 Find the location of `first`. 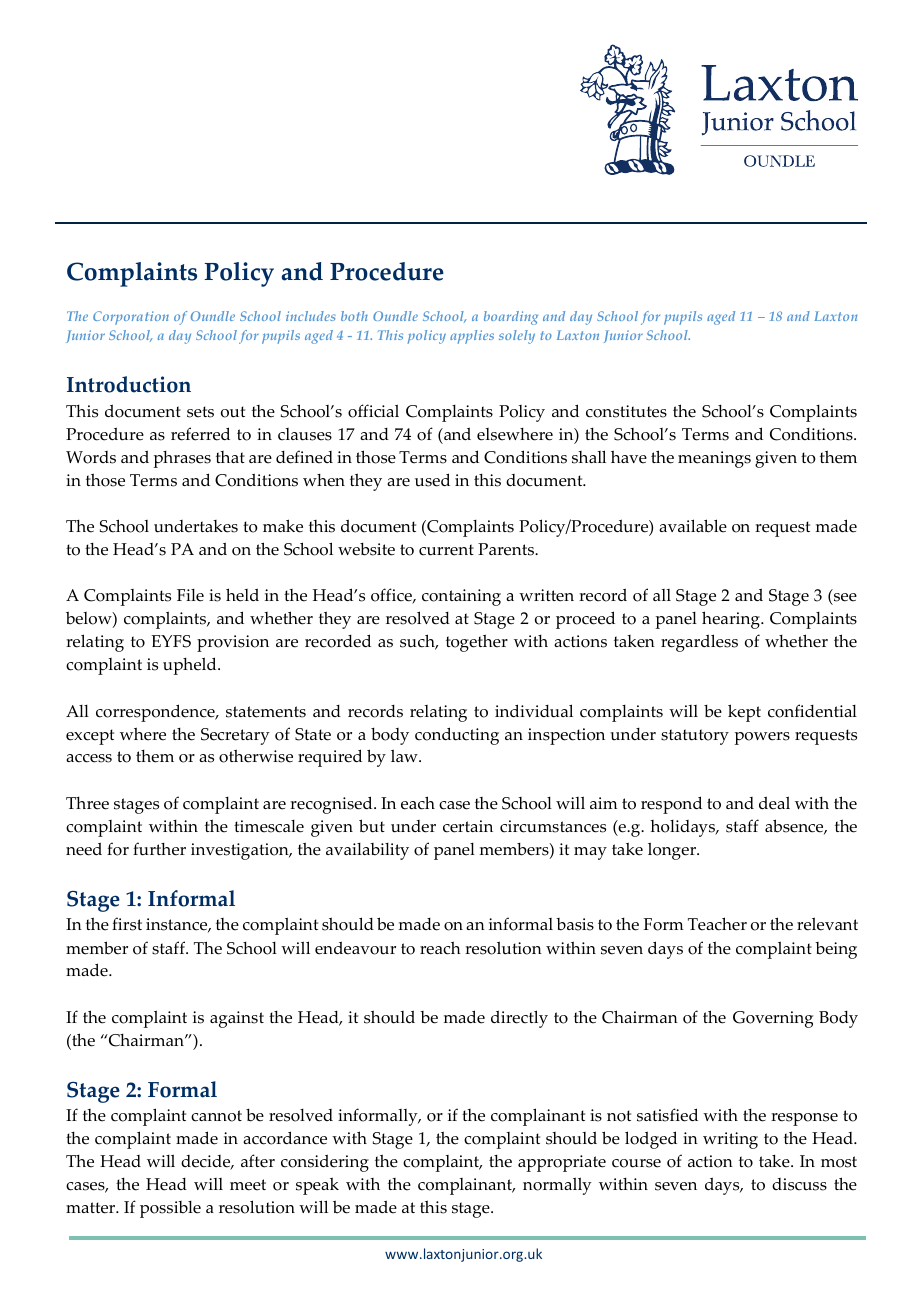

first is located at coordinates (127, 924).
